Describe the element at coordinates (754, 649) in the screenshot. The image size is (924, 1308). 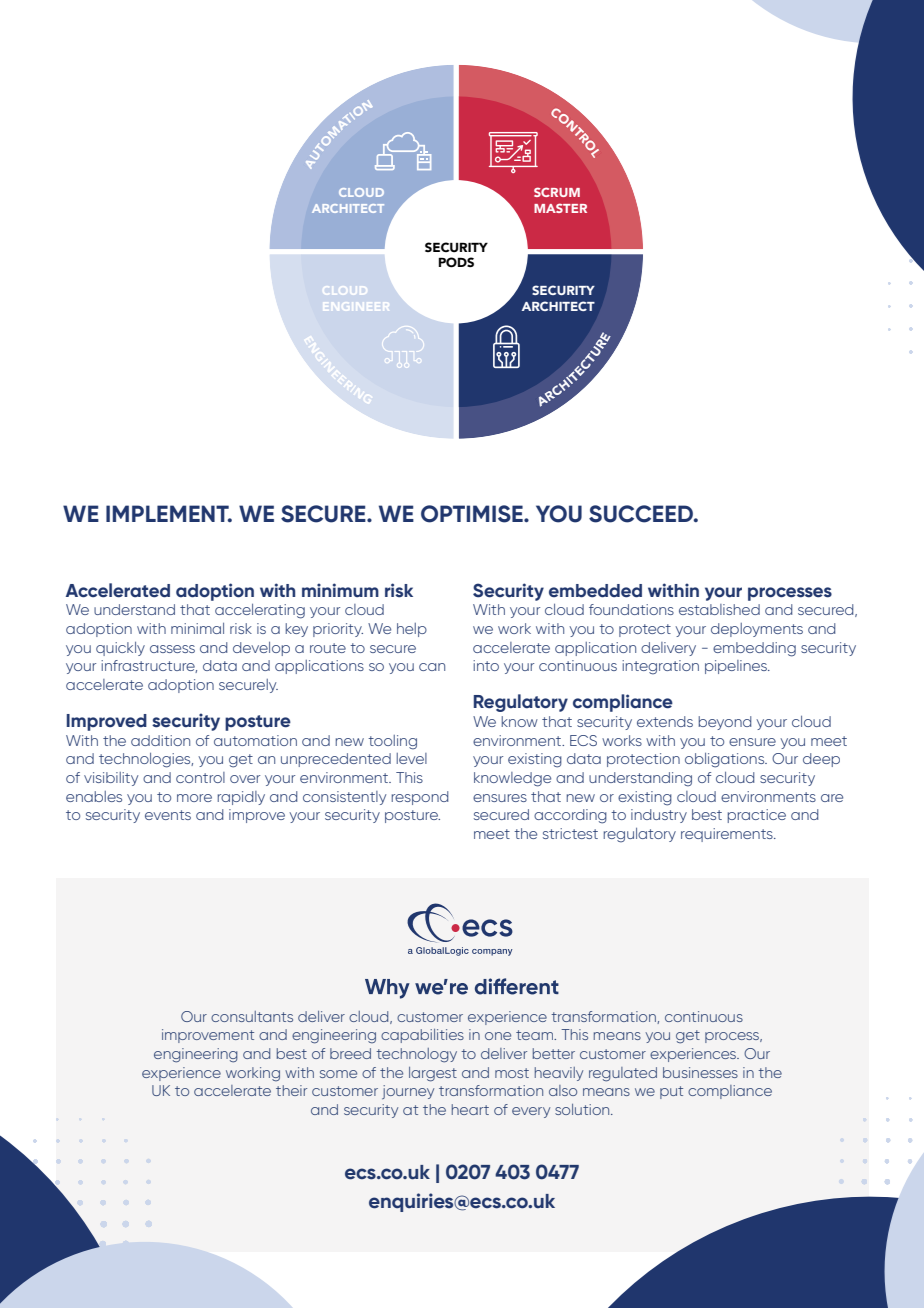
I see `embedding` at that location.
